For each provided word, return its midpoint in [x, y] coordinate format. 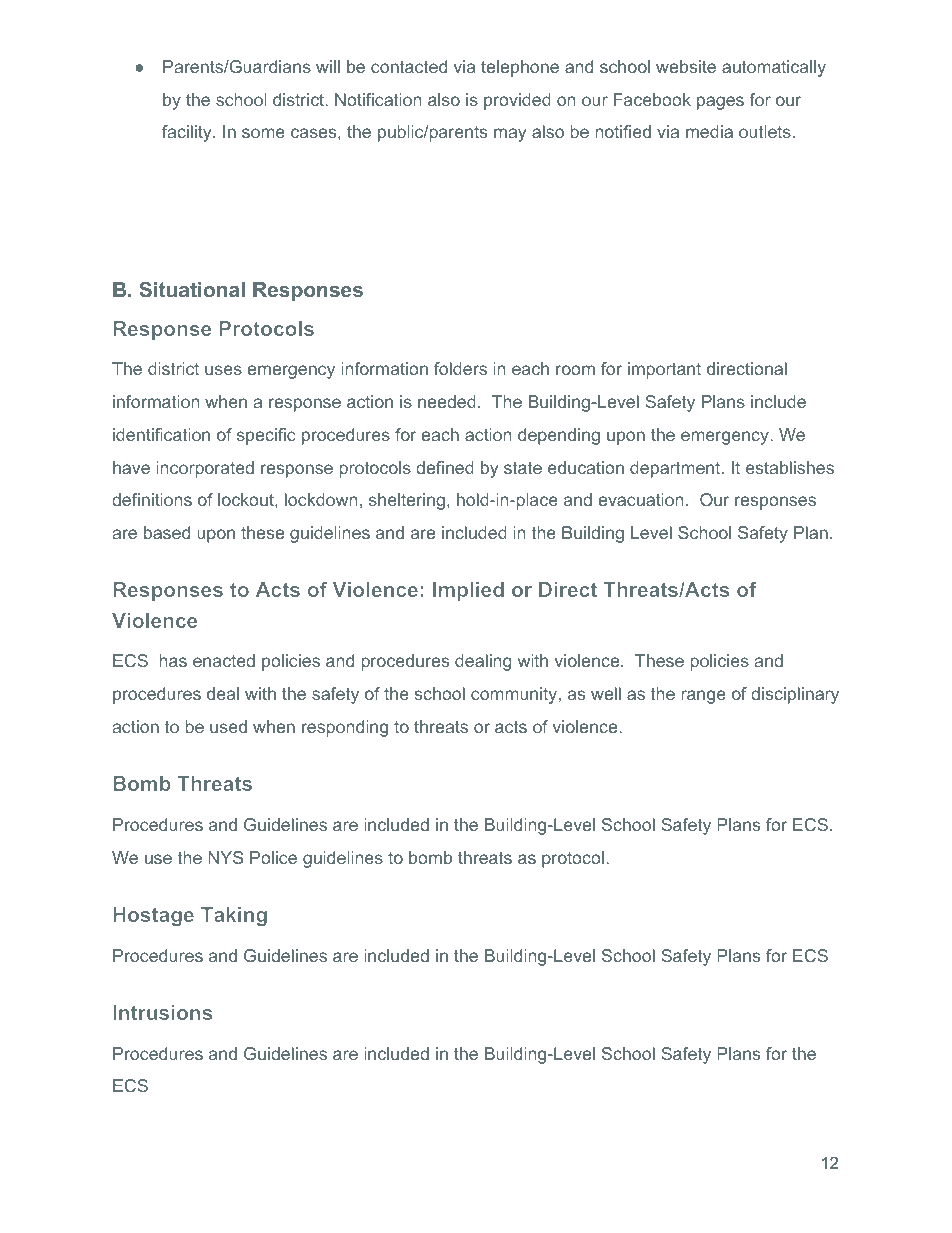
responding [345, 728]
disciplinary [795, 695]
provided [517, 101]
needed [447, 401]
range [703, 697]
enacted [224, 660]
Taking [234, 916]
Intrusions [162, 1012]
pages [720, 103]
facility [188, 133]
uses [223, 370]
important [664, 370]
